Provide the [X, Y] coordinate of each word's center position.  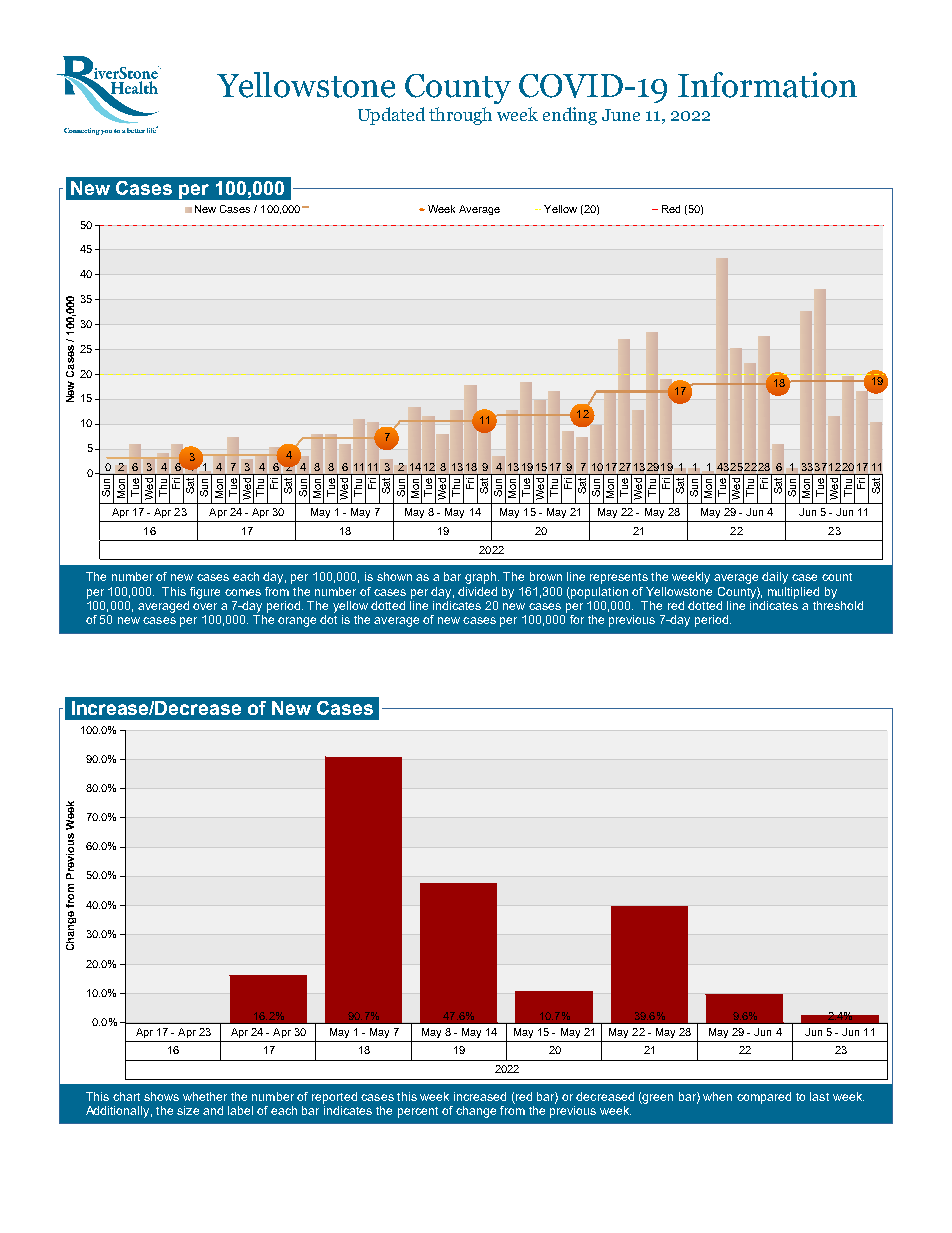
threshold [838, 605]
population [598, 593]
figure [205, 593]
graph [480, 578]
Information [767, 85]
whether [205, 1096]
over [205, 606]
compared [764, 1098]
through [460, 116]
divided [477, 591]
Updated [391, 116]
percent [418, 1112]
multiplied [793, 593]
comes [243, 592]
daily [775, 578]
